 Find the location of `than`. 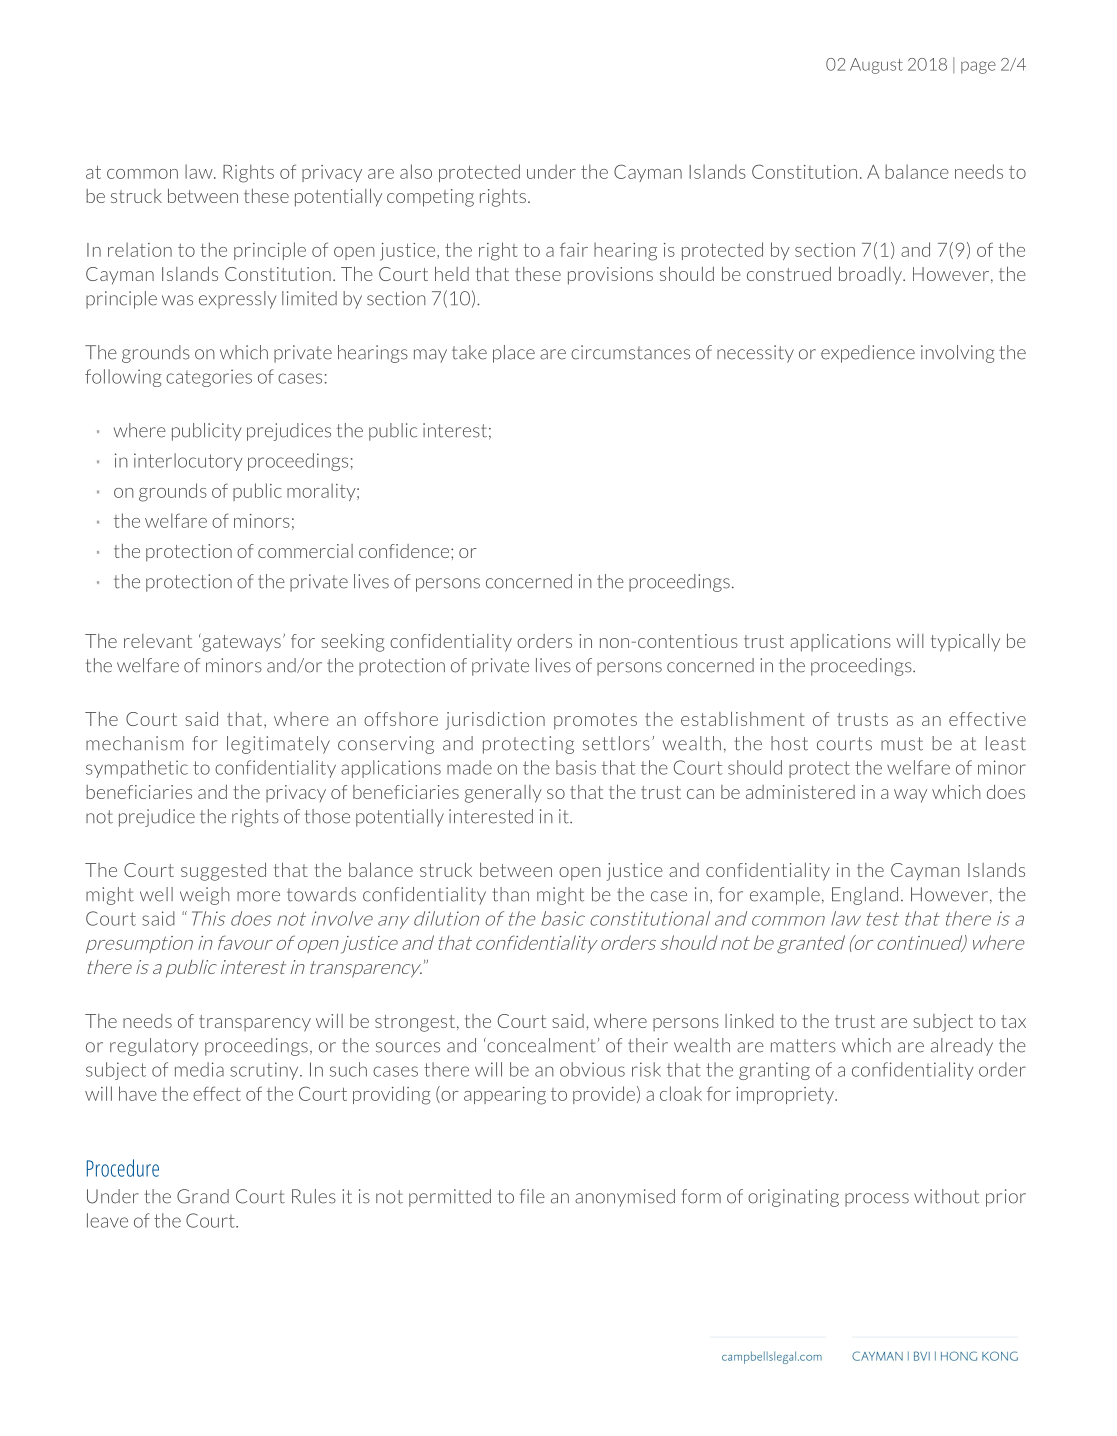

than is located at coordinates (510, 894).
